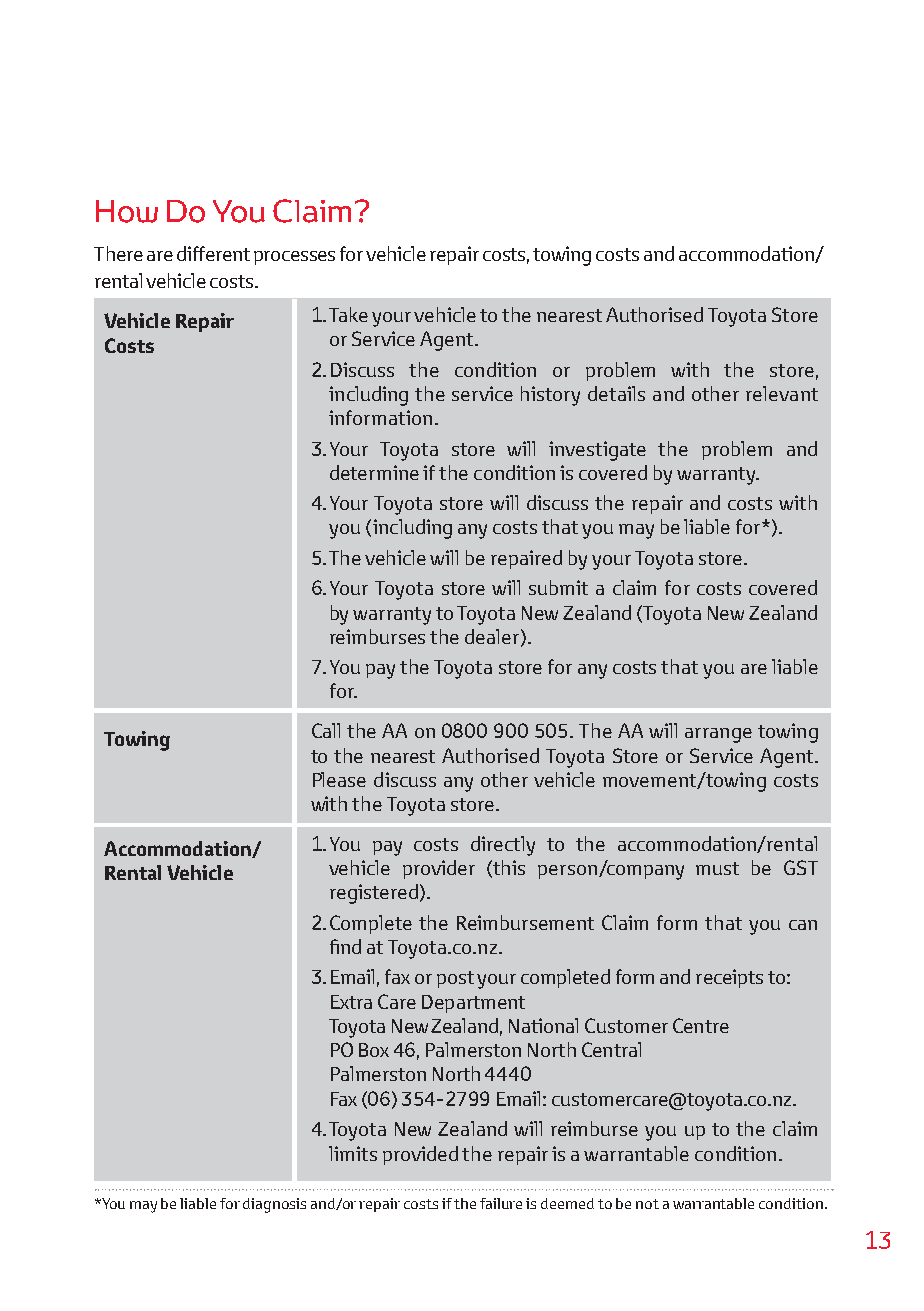 The height and width of the document is (1311, 924). I want to click on investigate, so click(597, 451).
